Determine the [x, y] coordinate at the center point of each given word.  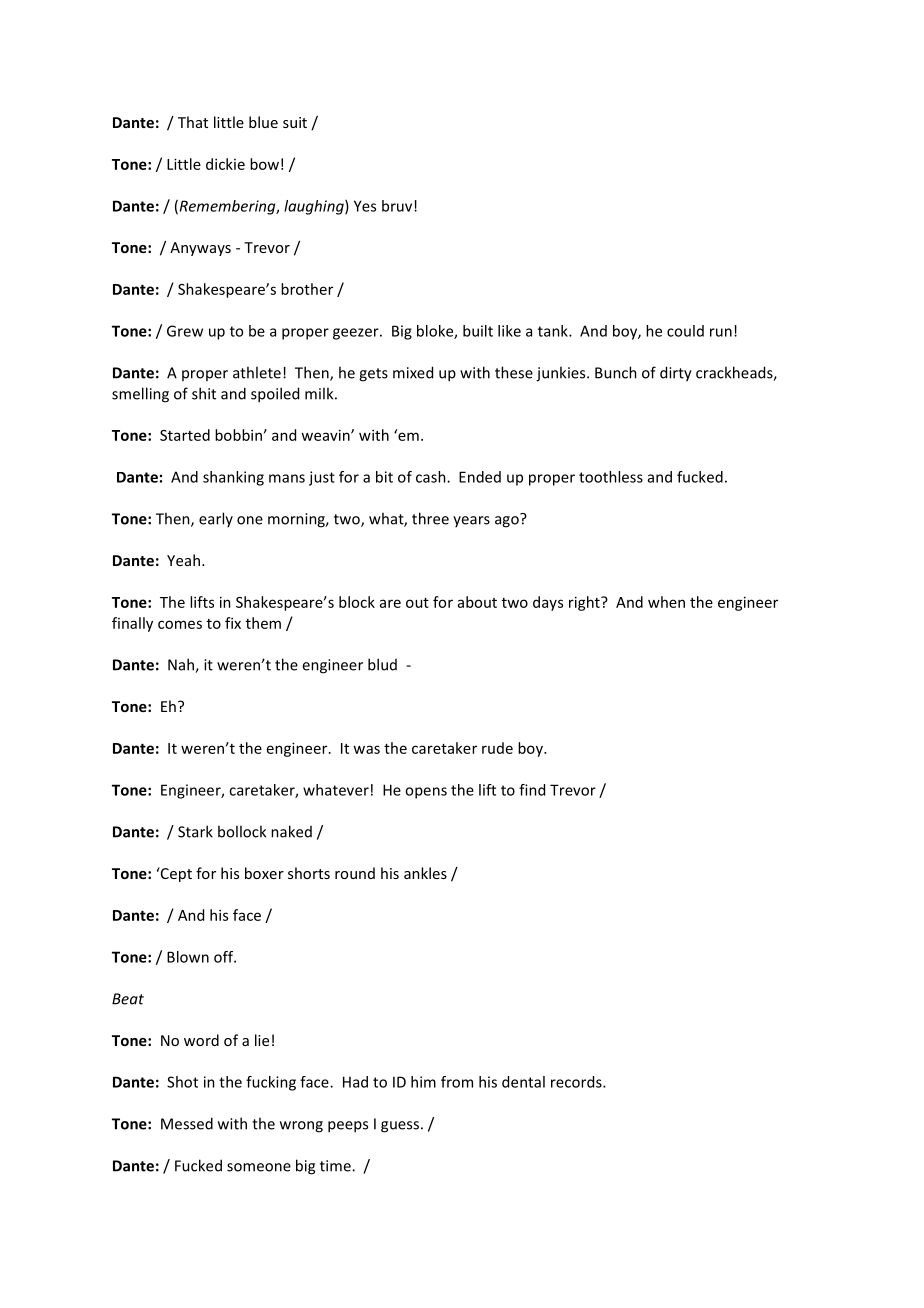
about [477, 602]
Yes [365, 206]
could [685, 331]
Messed [187, 1123]
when [666, 602]
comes [180, 624]
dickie [225, 164]
